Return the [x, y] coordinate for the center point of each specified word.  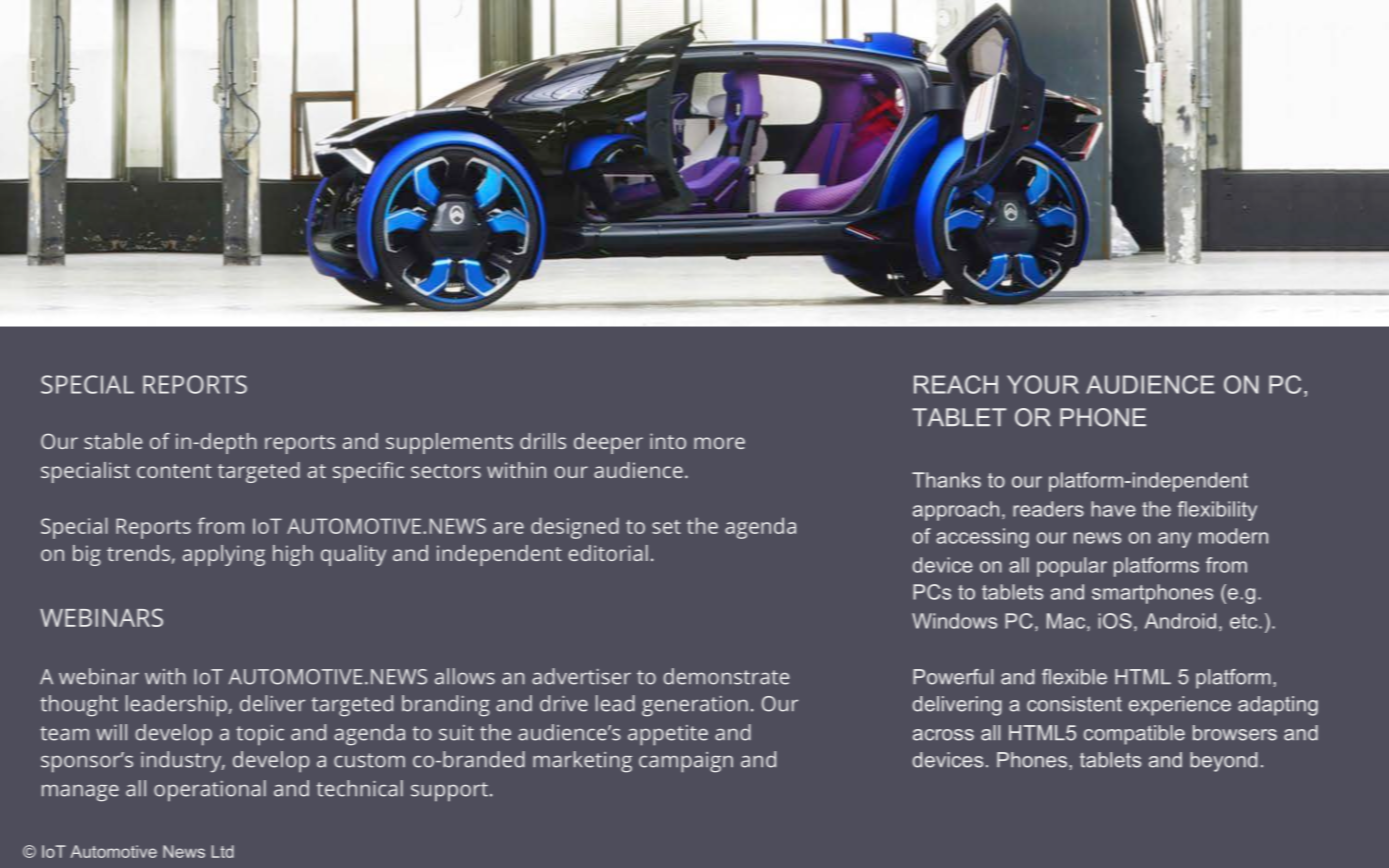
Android [1180, 621]
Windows [954, 621]
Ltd [223, 851]
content [174, 471]
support [449, 792]
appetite [668, 735]
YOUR [1043, 384]
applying [224, 555]
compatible [1134, 735]
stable [113, 441]
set [666, 527]
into [668, 441]
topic [260, 735]
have [1113, 509]
